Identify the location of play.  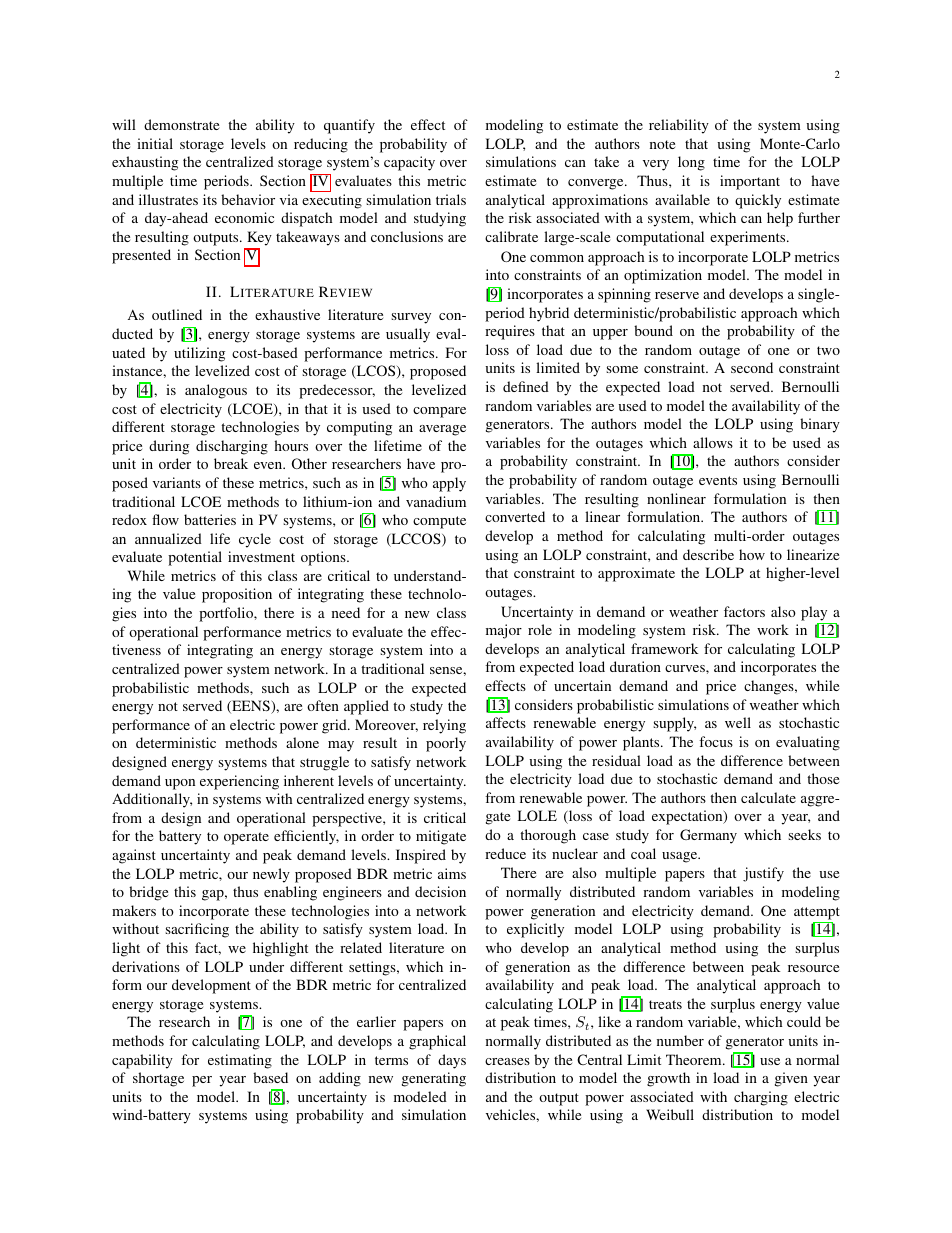
(814, 613).
